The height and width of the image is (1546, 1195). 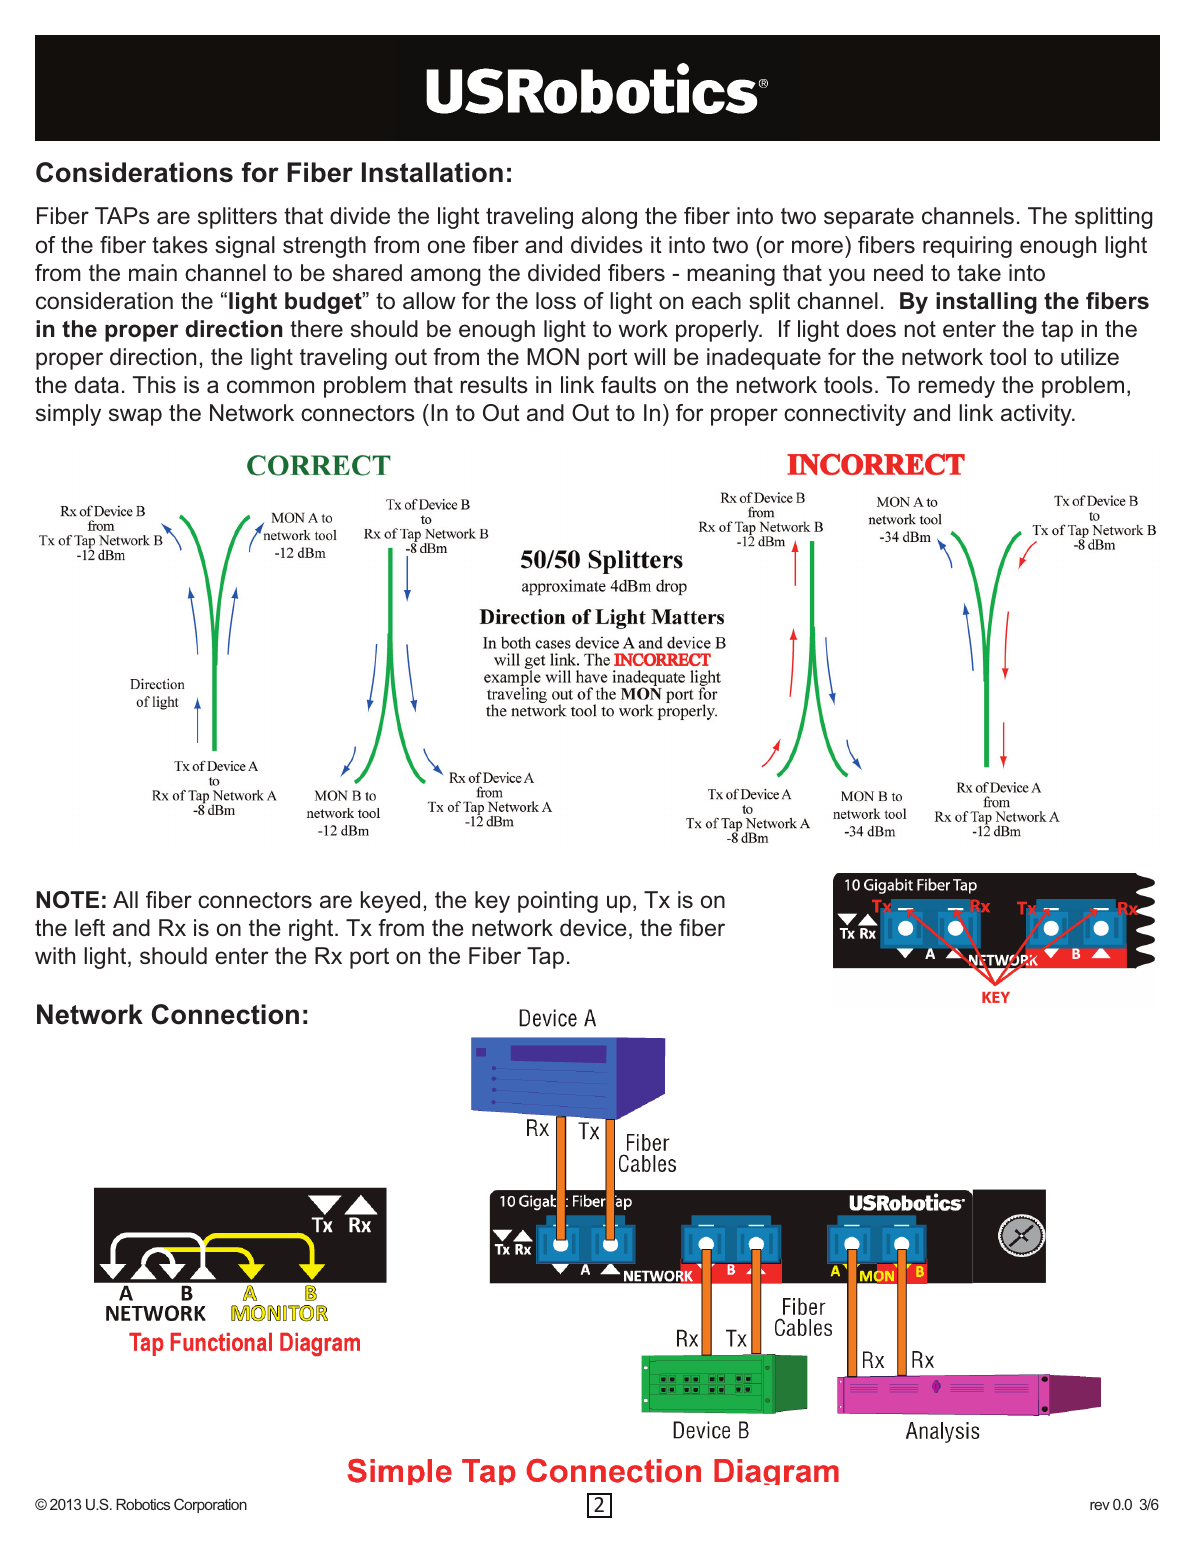 I want to click on requiring, so click(x=967, y=247).
